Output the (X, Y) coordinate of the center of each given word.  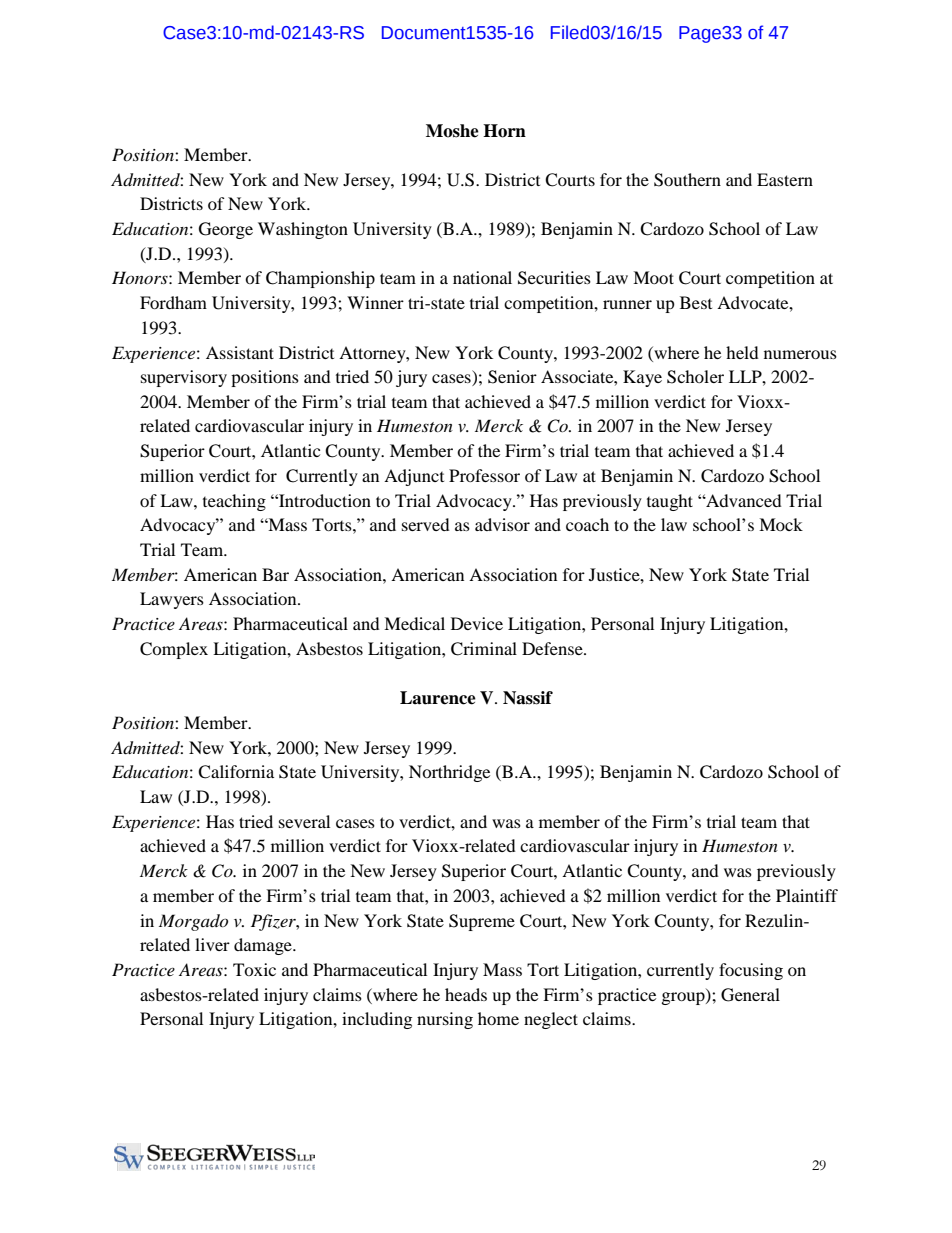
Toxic (254, 969)
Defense (553, 648)
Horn (504, 131)
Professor (484, 475)
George (226, 230)
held (742, 352)
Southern (687, 180)
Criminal (484, 649)
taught (670, 502)
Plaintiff (807, 895)
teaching (234, 502)
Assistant (240, 352)
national (482, 277)
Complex (174, 650)
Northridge (449, 773)
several (304, 821)
